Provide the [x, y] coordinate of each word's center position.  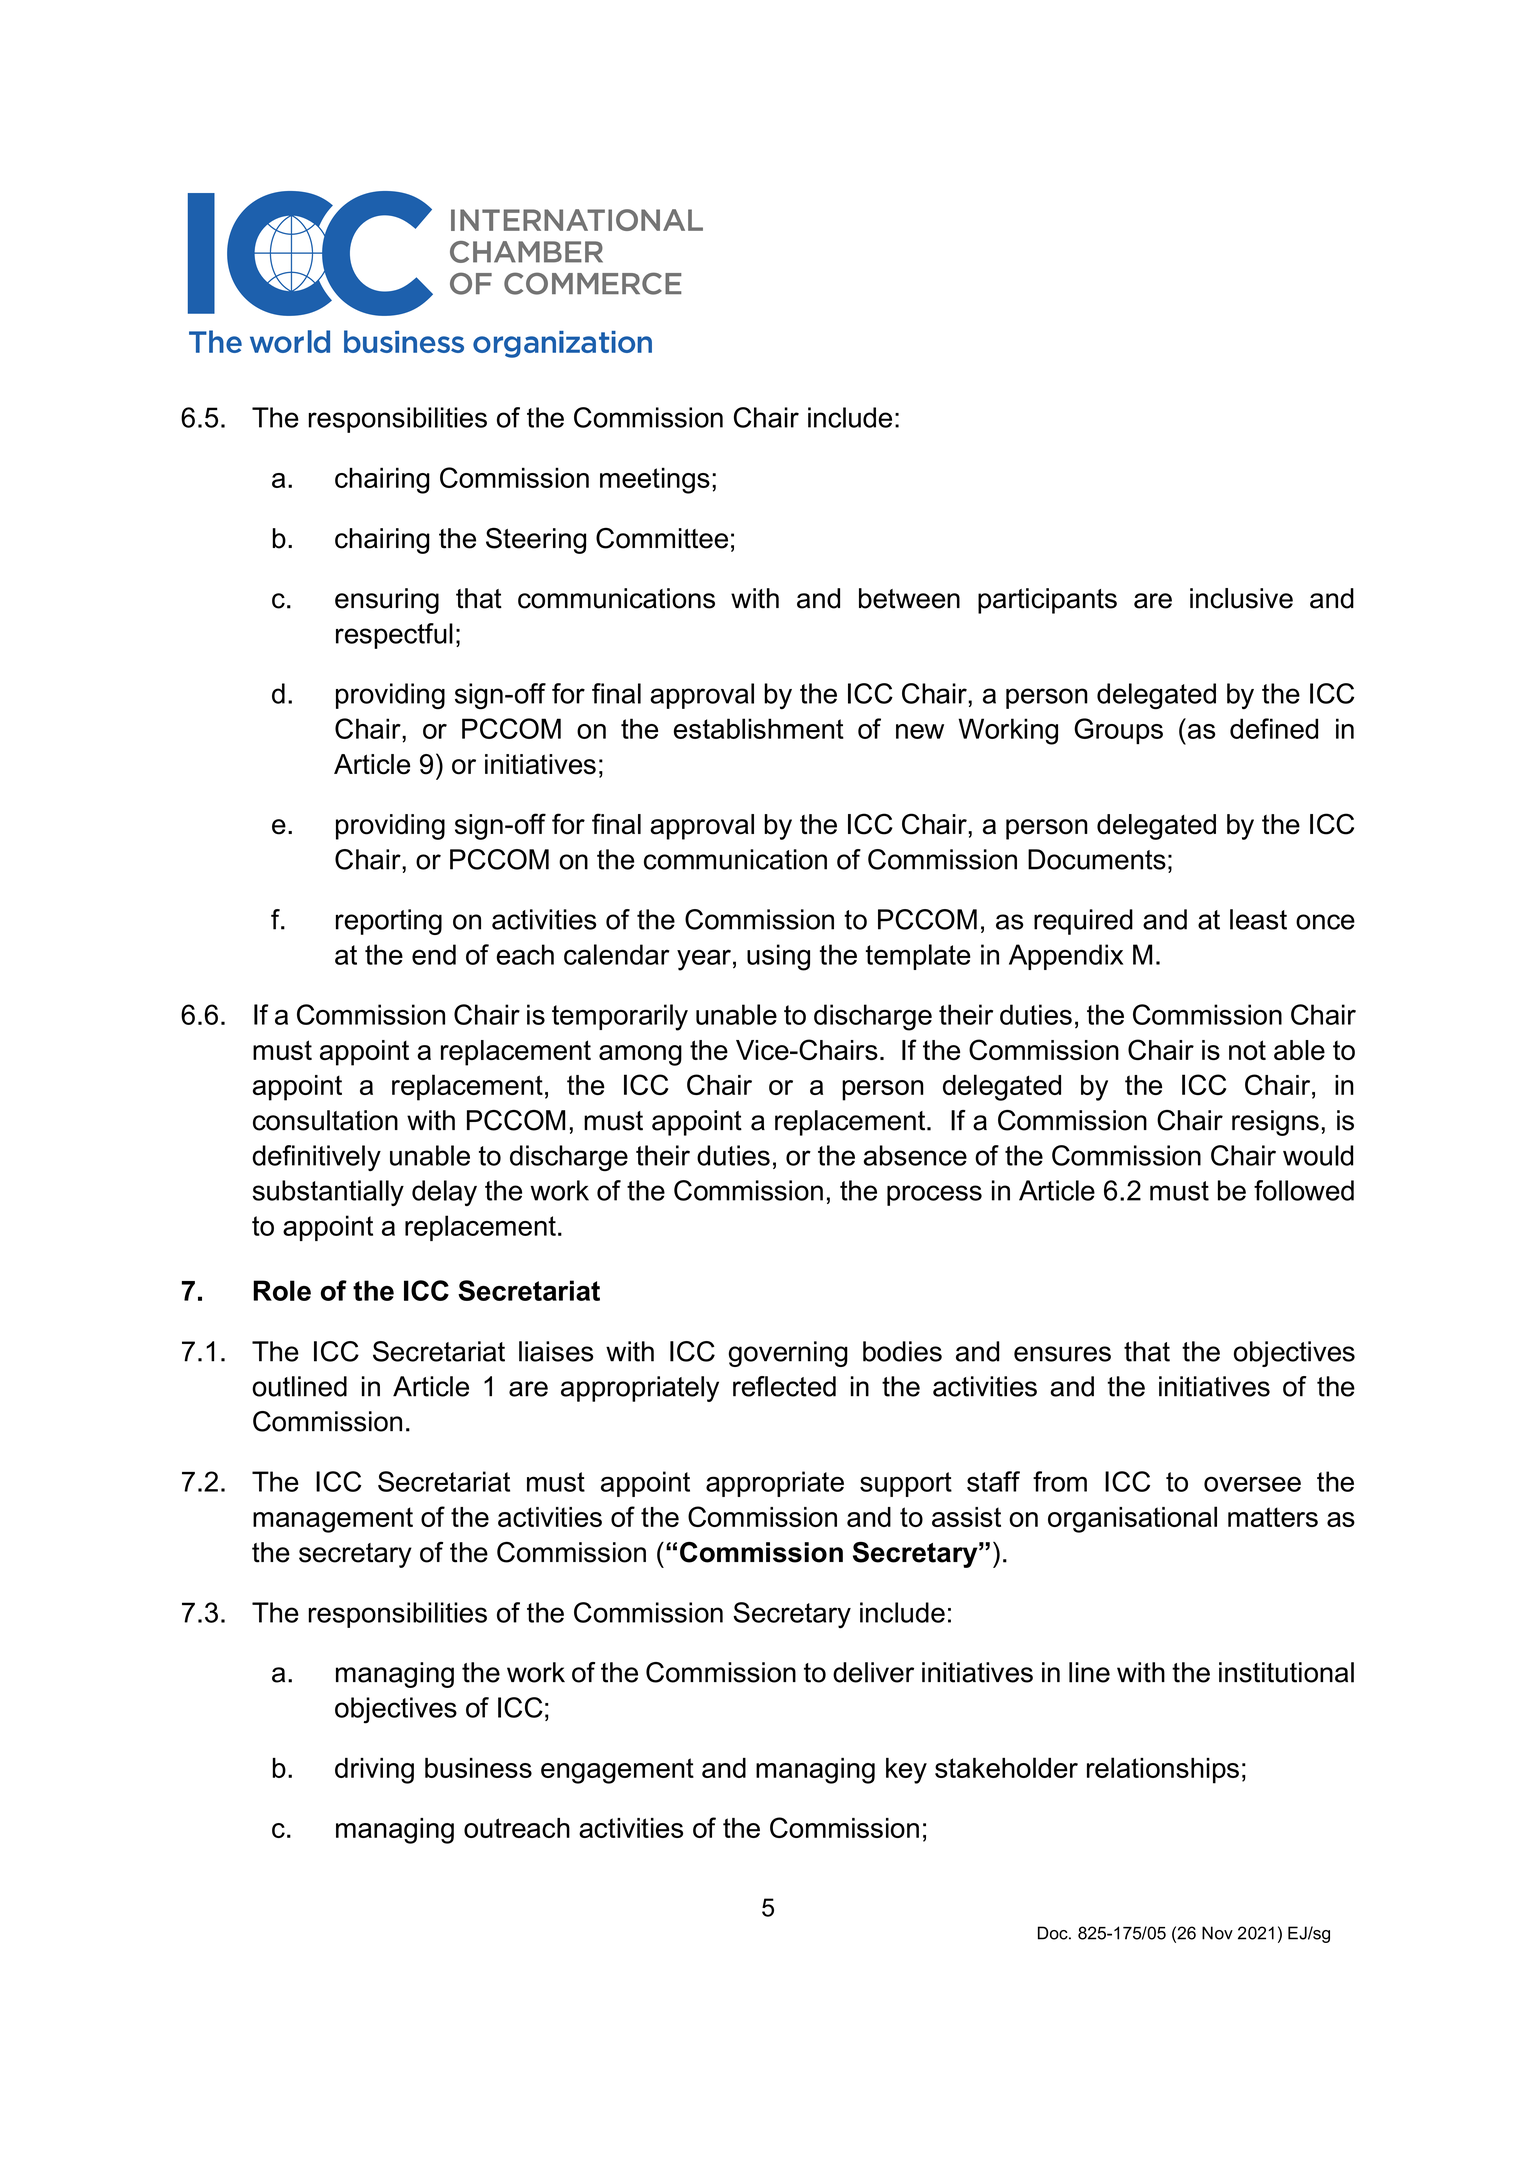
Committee [662, 538]
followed [1304, 1190]
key [906, 1771]
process [934, 1195]
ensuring [387, 601]
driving [374, 1771]
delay [444, 1193]
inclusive [1241, 598]
